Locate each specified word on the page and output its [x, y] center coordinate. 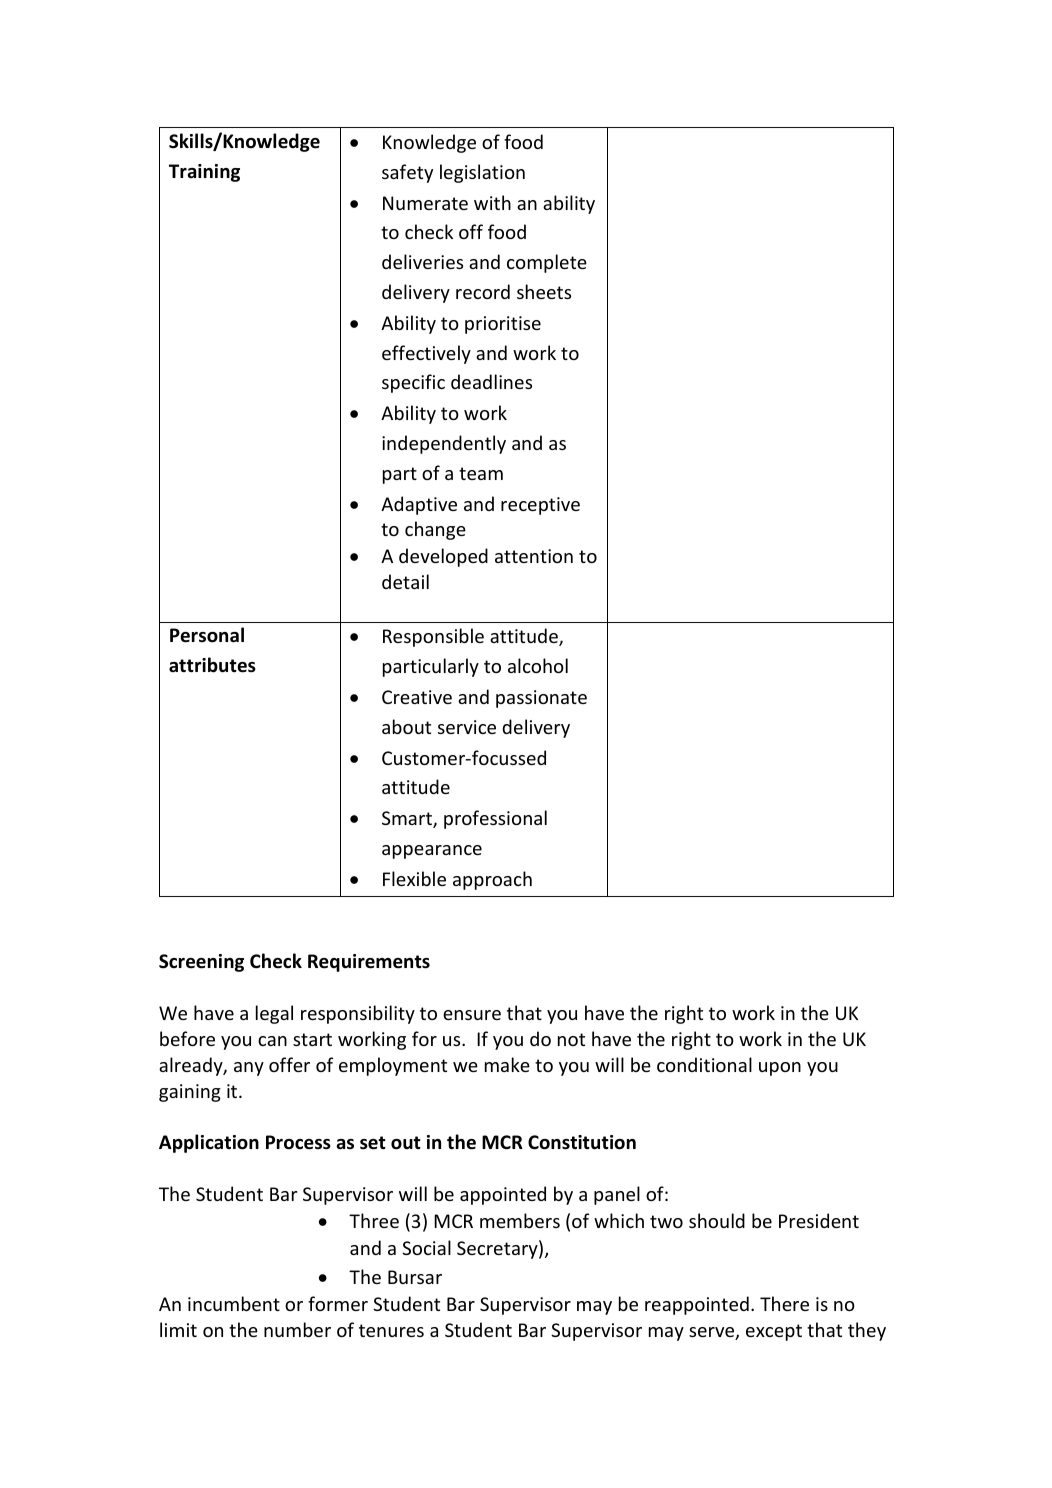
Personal [207, 635]
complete [547, 263]
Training [204, 173]
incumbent [234, 1303]
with [492, 202]
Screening [201, 963]
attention [534, 556]
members [520, 1220]
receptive [540, 506]
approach [492, 880]
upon [780, 1069]
